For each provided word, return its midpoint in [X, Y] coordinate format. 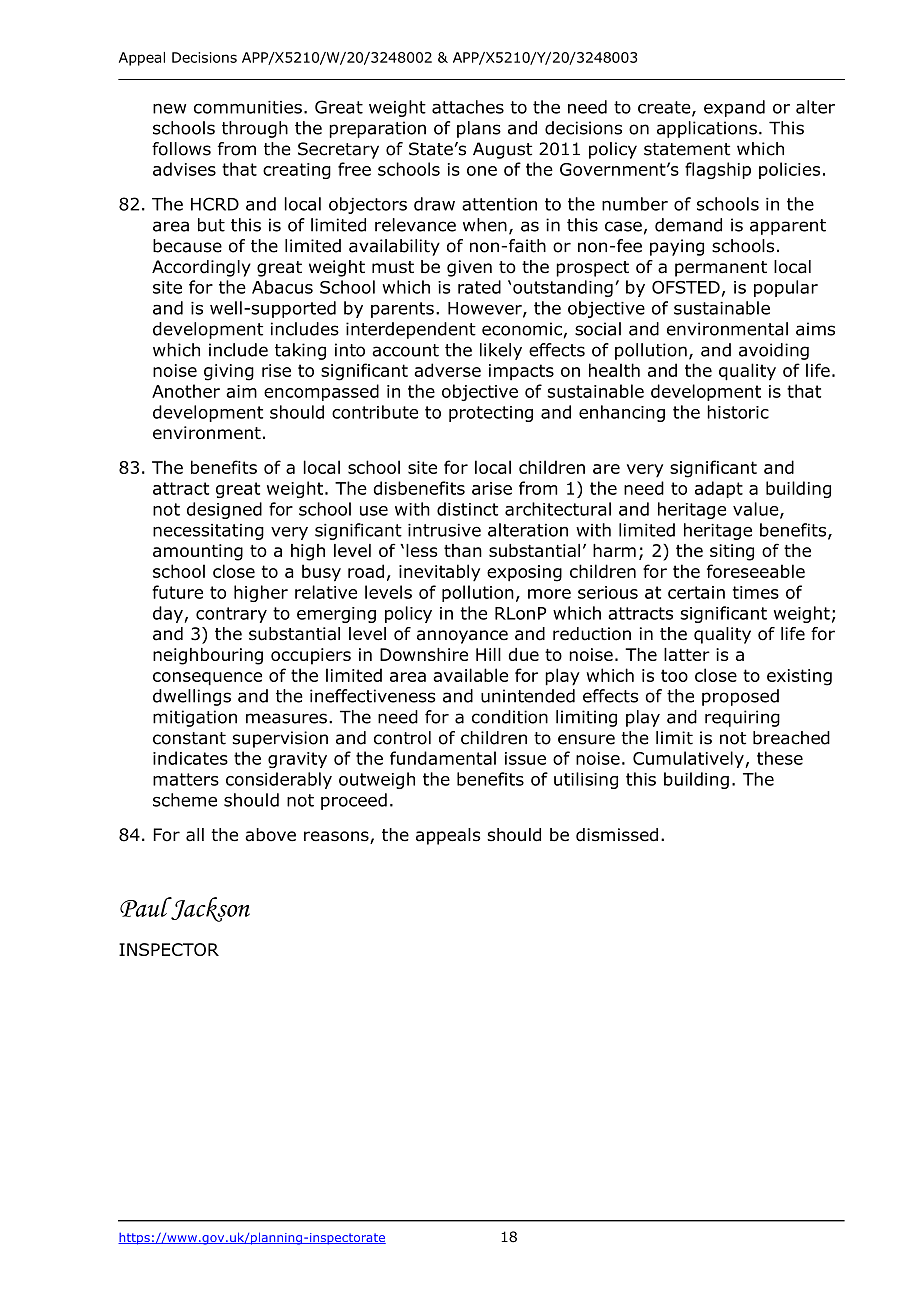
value [757, 510]
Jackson [209, 909]
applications [707, 129]
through [255, 129]
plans [479, 129]
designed [224, 510]
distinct [467, 509]
